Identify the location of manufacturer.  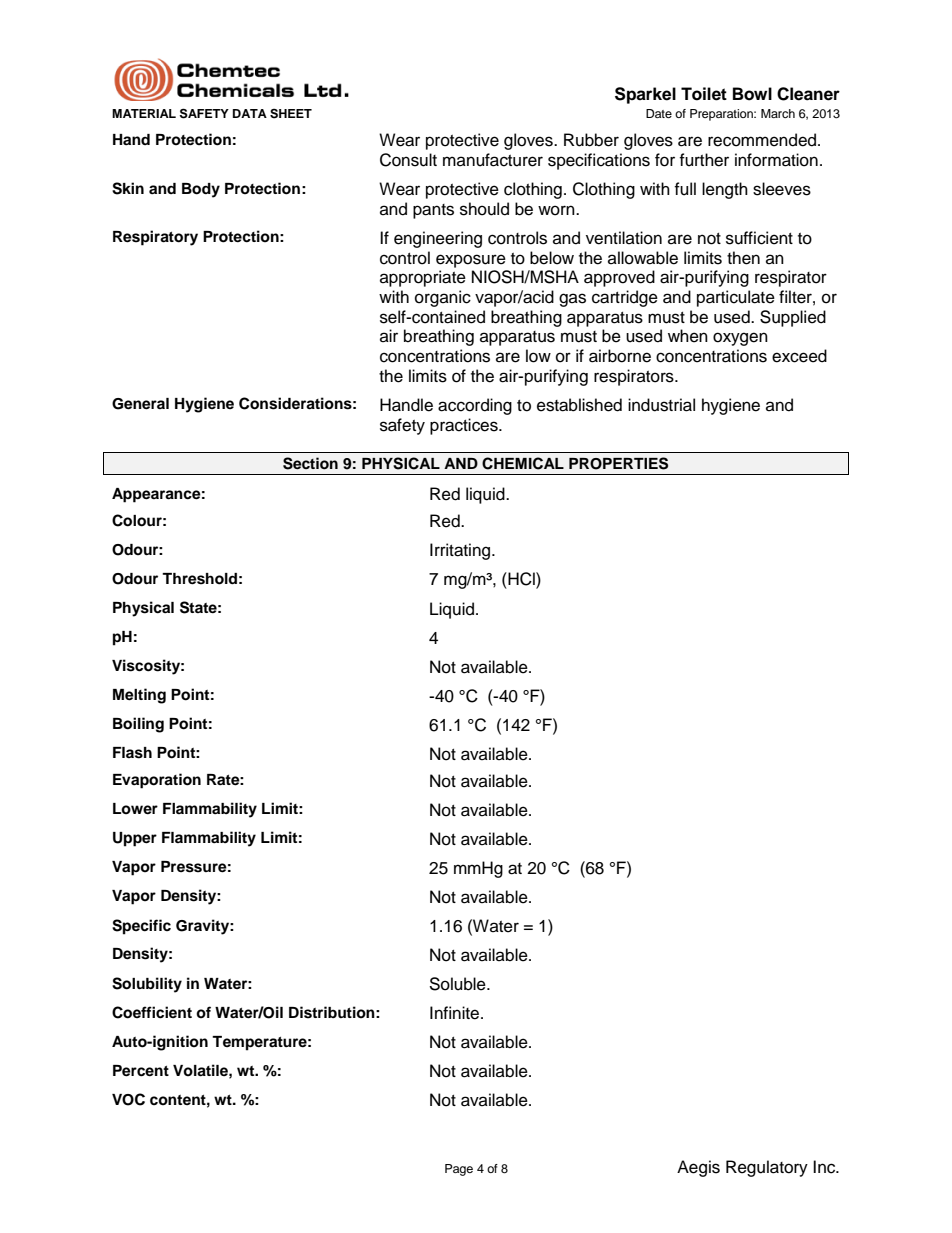
(493, 160).
